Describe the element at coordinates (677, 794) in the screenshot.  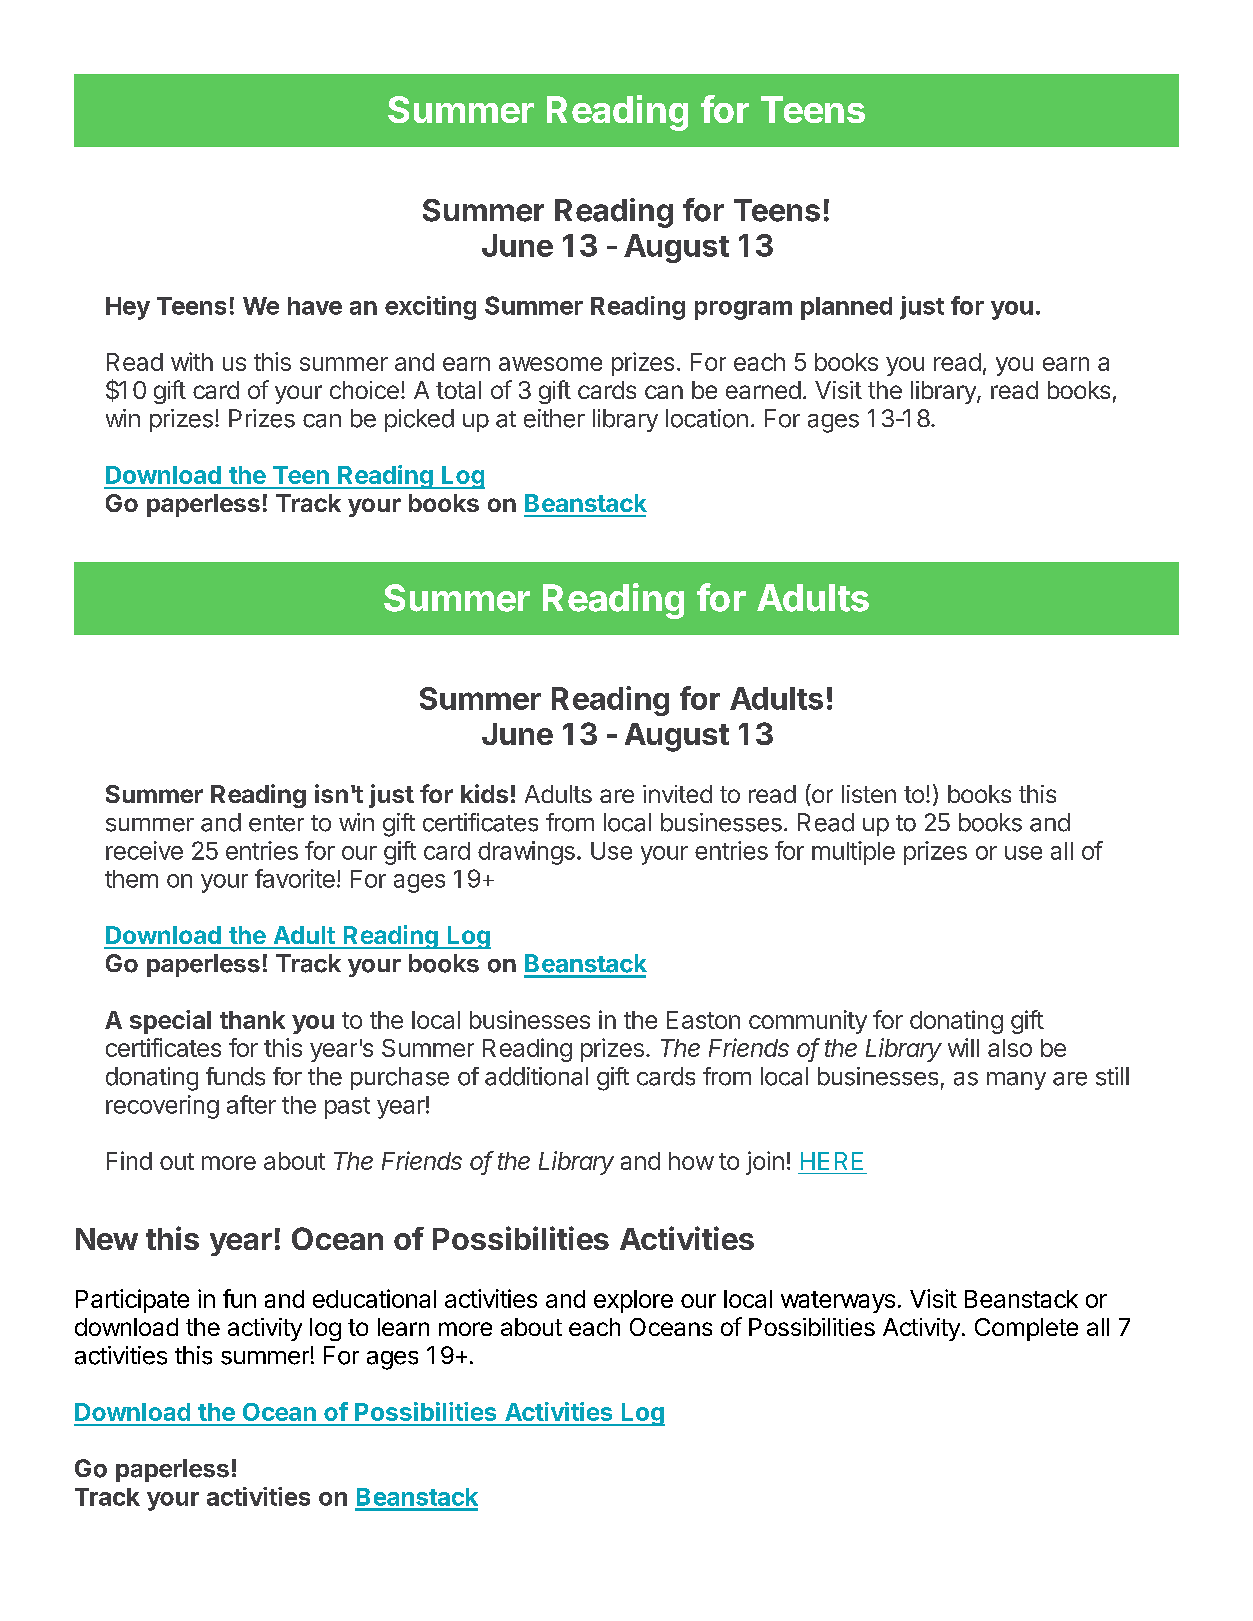
I see `invited` at that location.
